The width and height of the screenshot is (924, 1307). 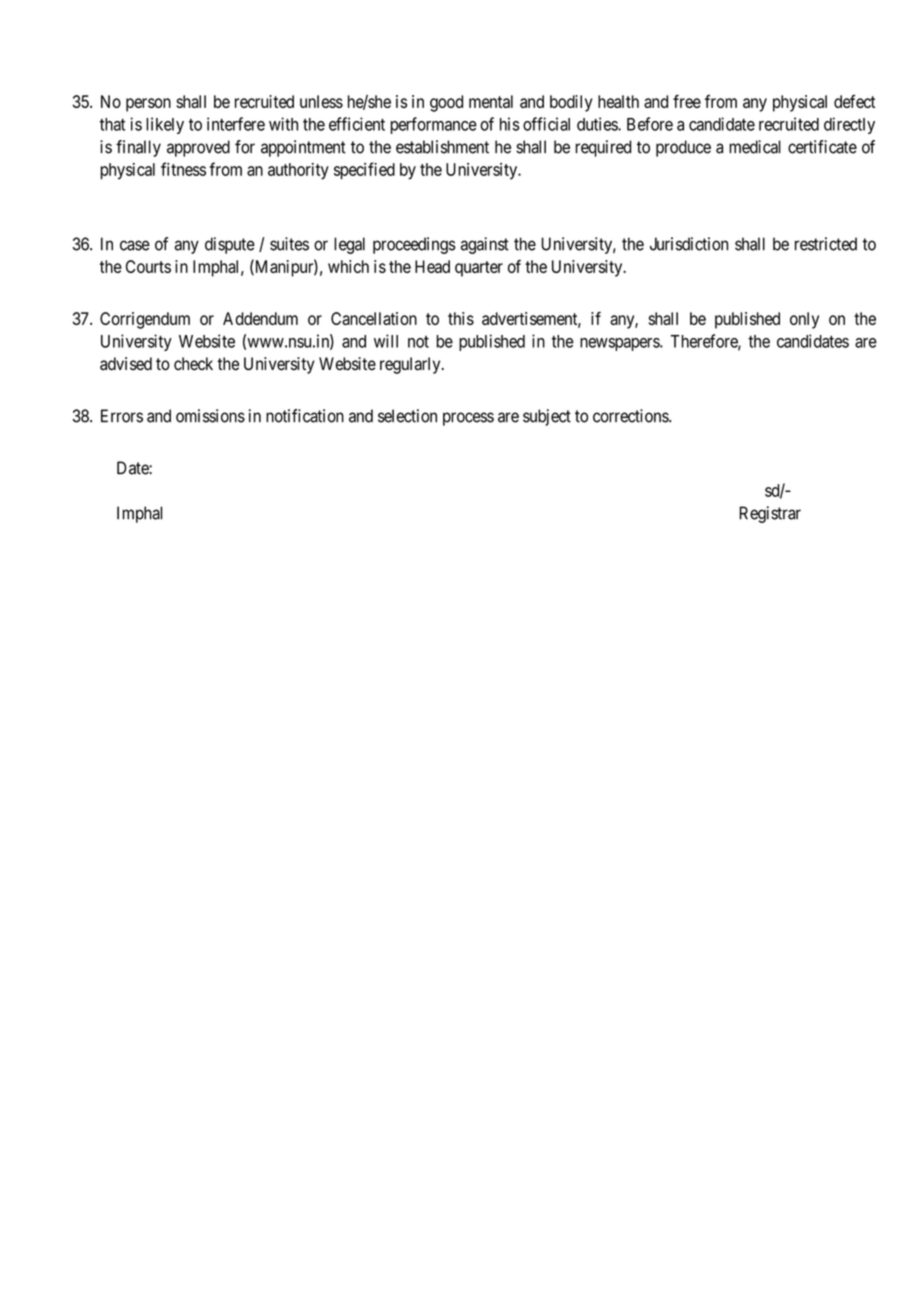 I want to click on Addendum, so click(x=260, y=318).
